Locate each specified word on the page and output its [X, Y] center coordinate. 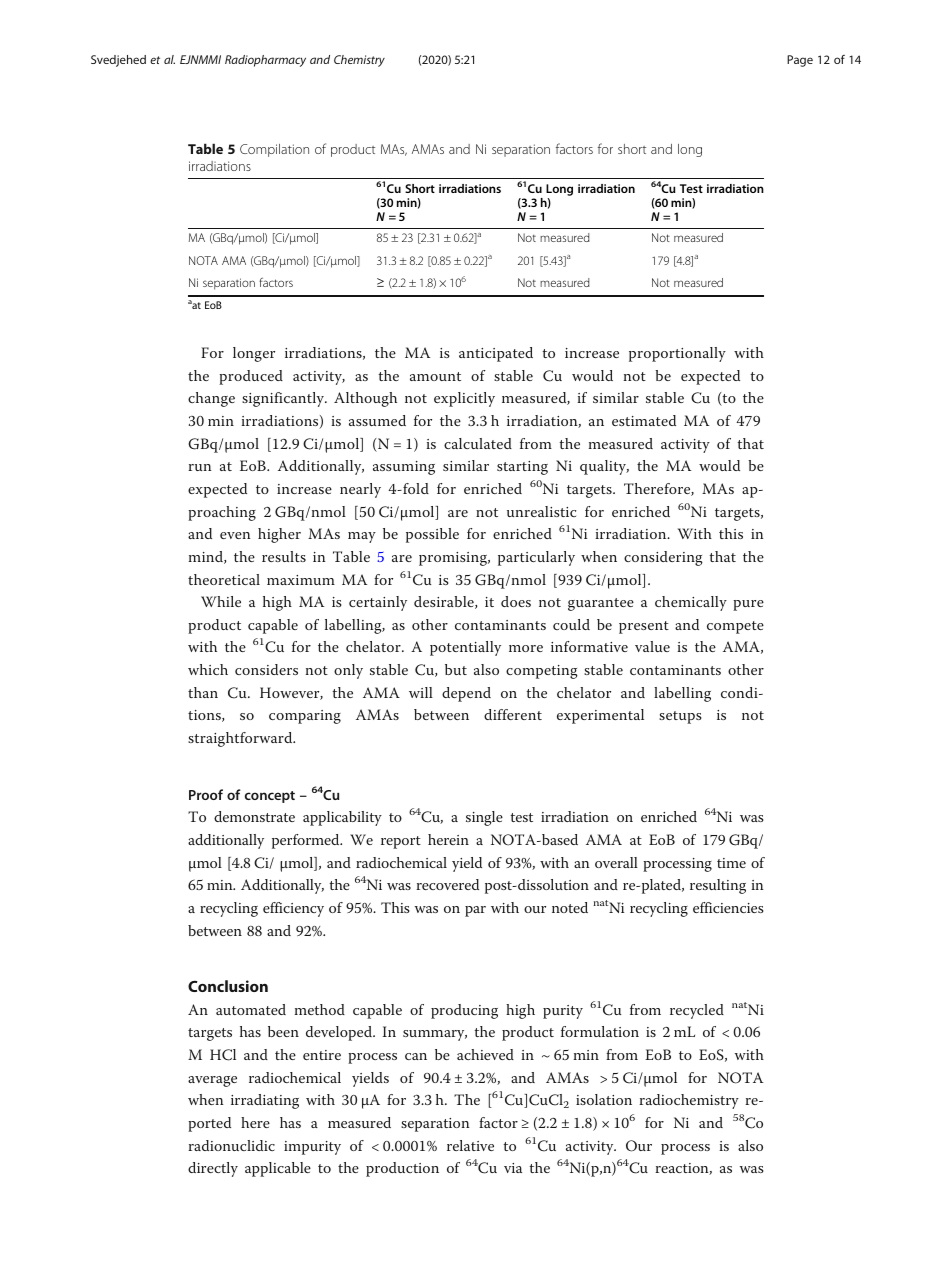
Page [800, 61]
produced [251, 377]
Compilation [274, 150]
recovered [447, 884]
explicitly [464, 399]
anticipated [496, 354]
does [516, 601]
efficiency [293, 909]
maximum [301, 580]
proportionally [677, 354]
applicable [278, 1169]
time [731, 863]
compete [735, 627]
